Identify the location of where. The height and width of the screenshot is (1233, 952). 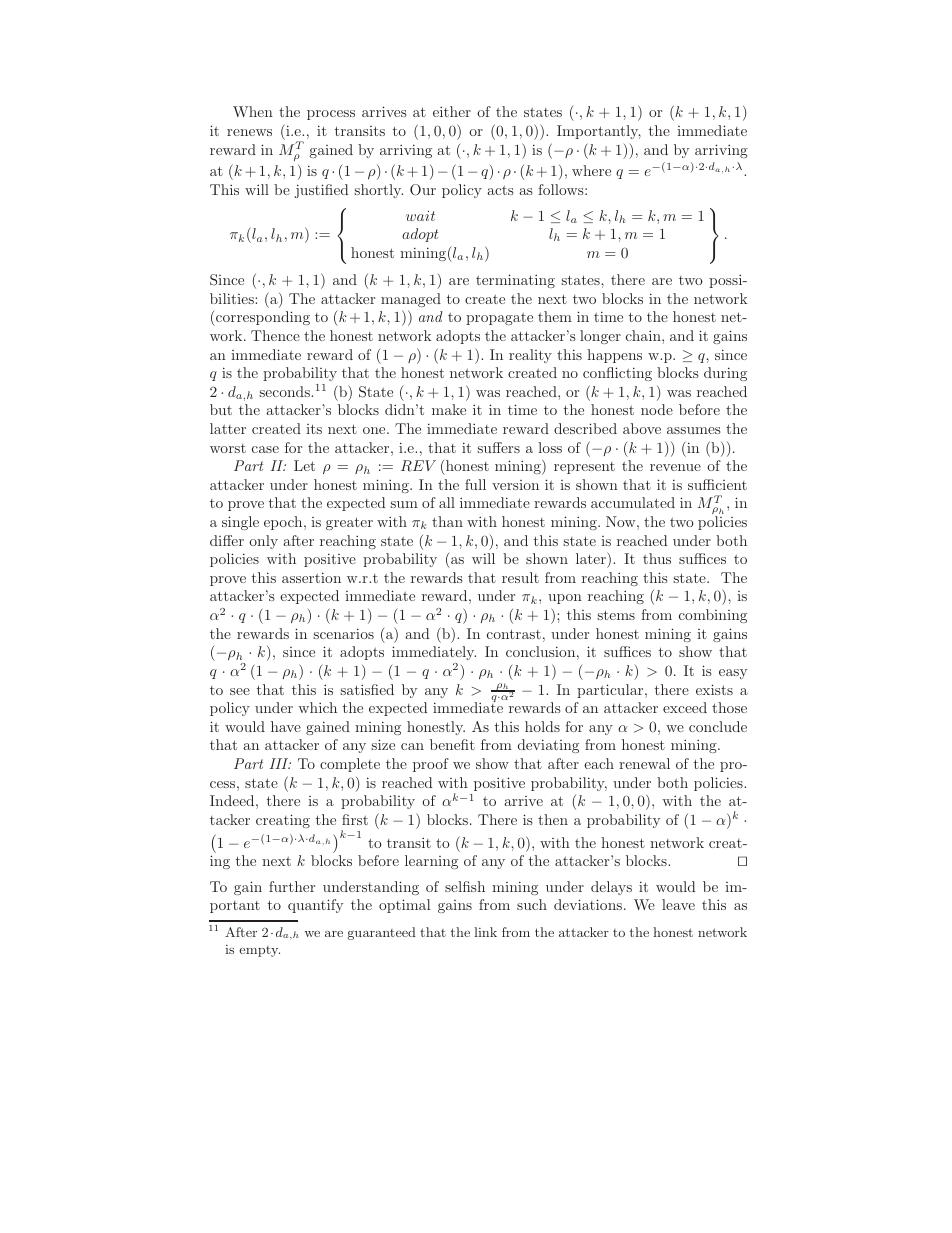
(591, 170).
